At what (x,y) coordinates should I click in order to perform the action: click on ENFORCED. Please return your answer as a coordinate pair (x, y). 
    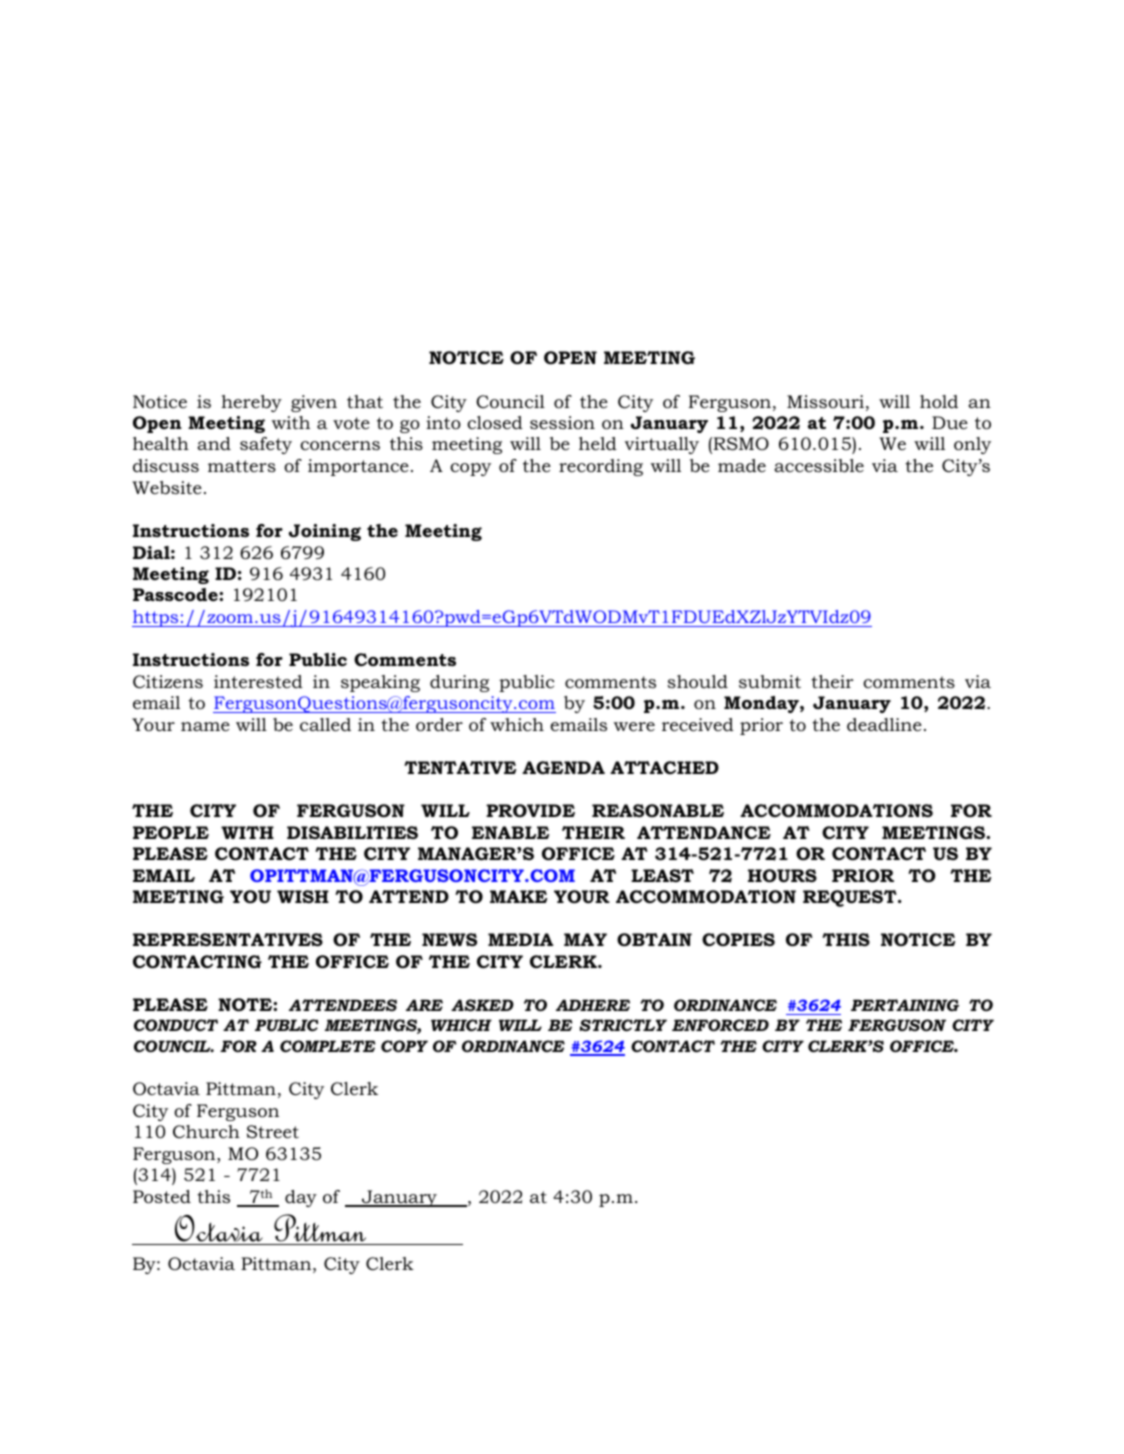
    Looking at the image, I should click on (720, 1025).
